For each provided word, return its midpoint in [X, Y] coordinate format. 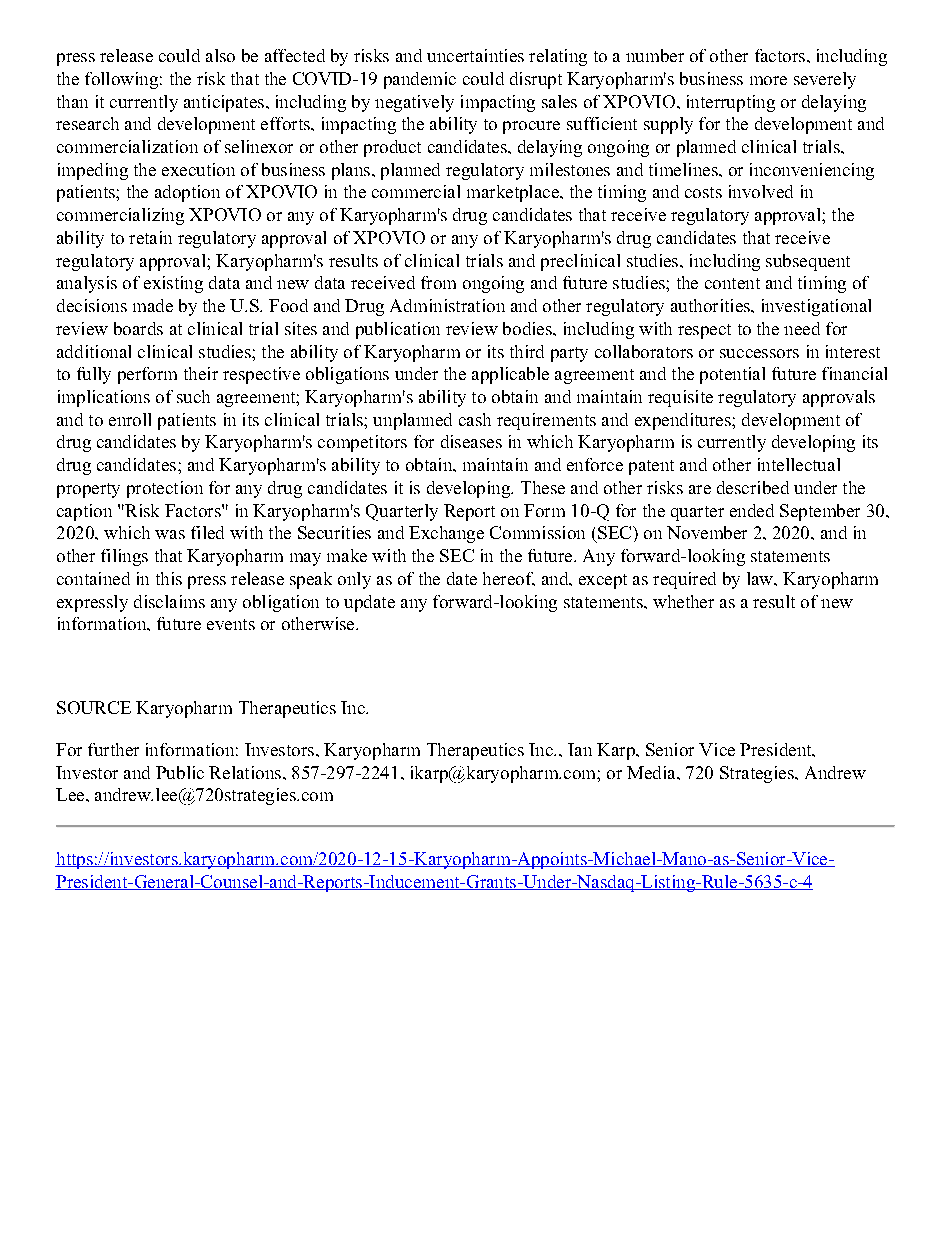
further [113, 749]
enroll [130, 419]
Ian [580, 749]
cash [475, 419]
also [220, 55]
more [768, 80]
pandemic [420, 80]
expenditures [684, 421]
